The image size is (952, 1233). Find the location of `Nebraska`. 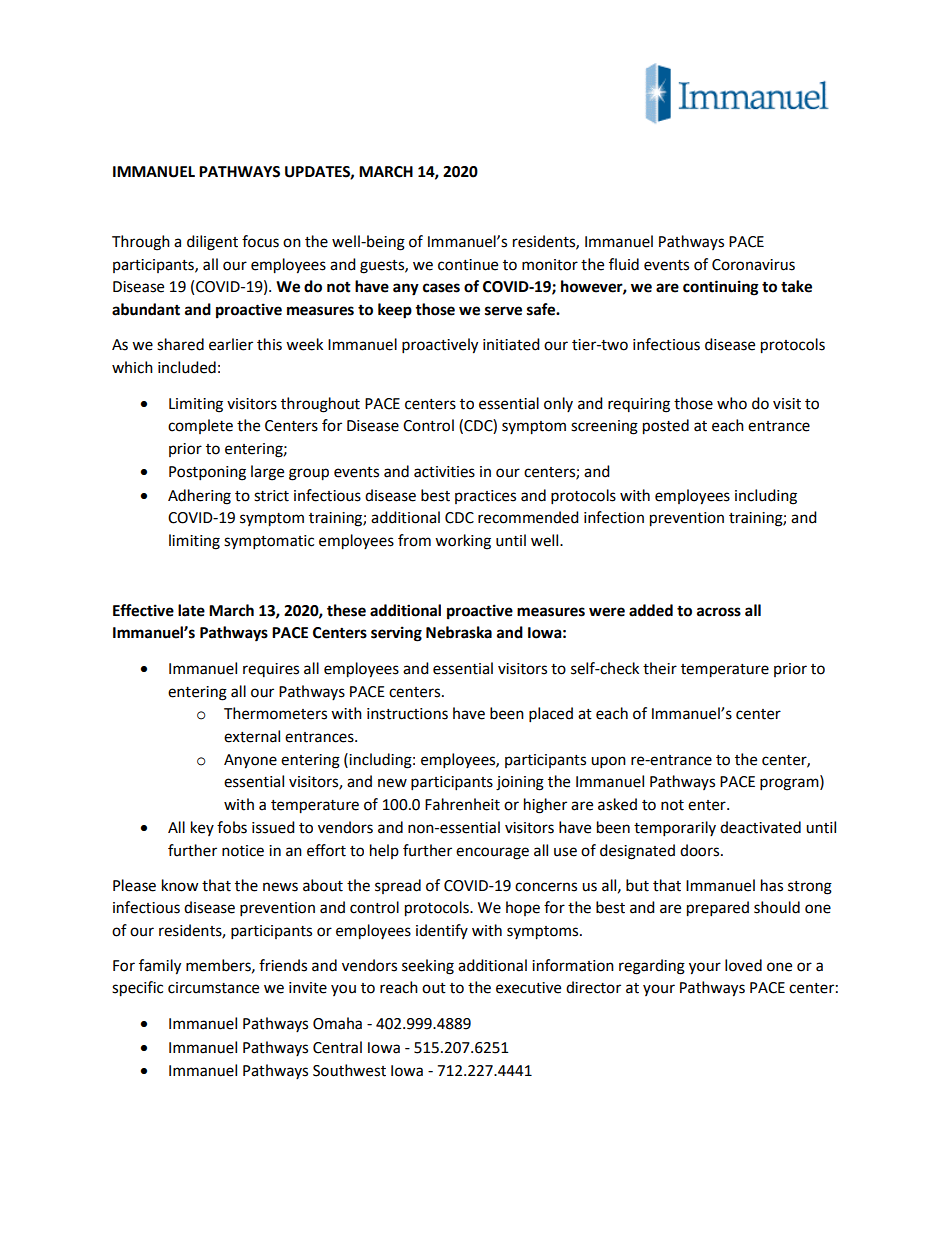

Nebraska is located at coordinates (459, 632).
